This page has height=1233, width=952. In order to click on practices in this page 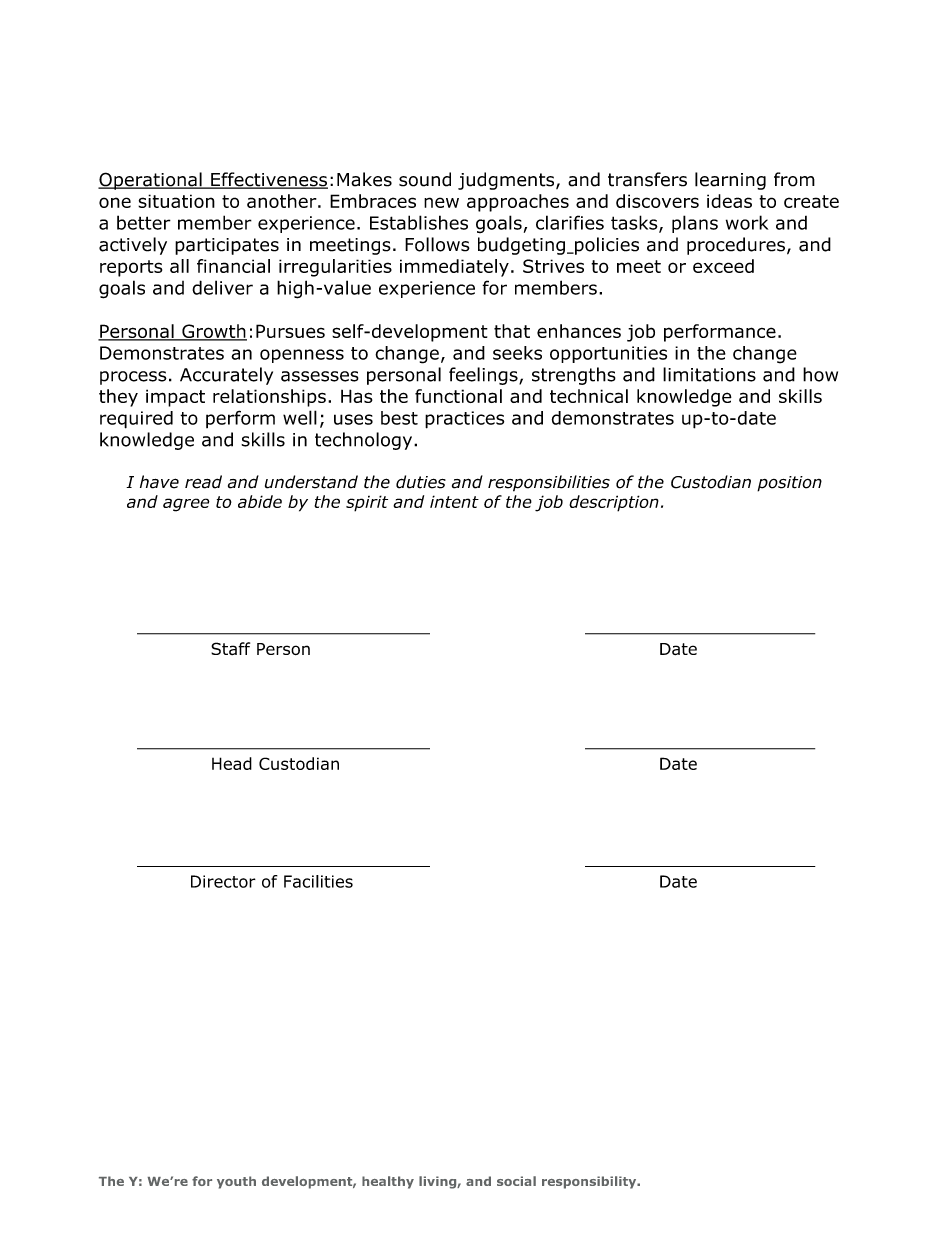, I will do `click(464, 420)`.
